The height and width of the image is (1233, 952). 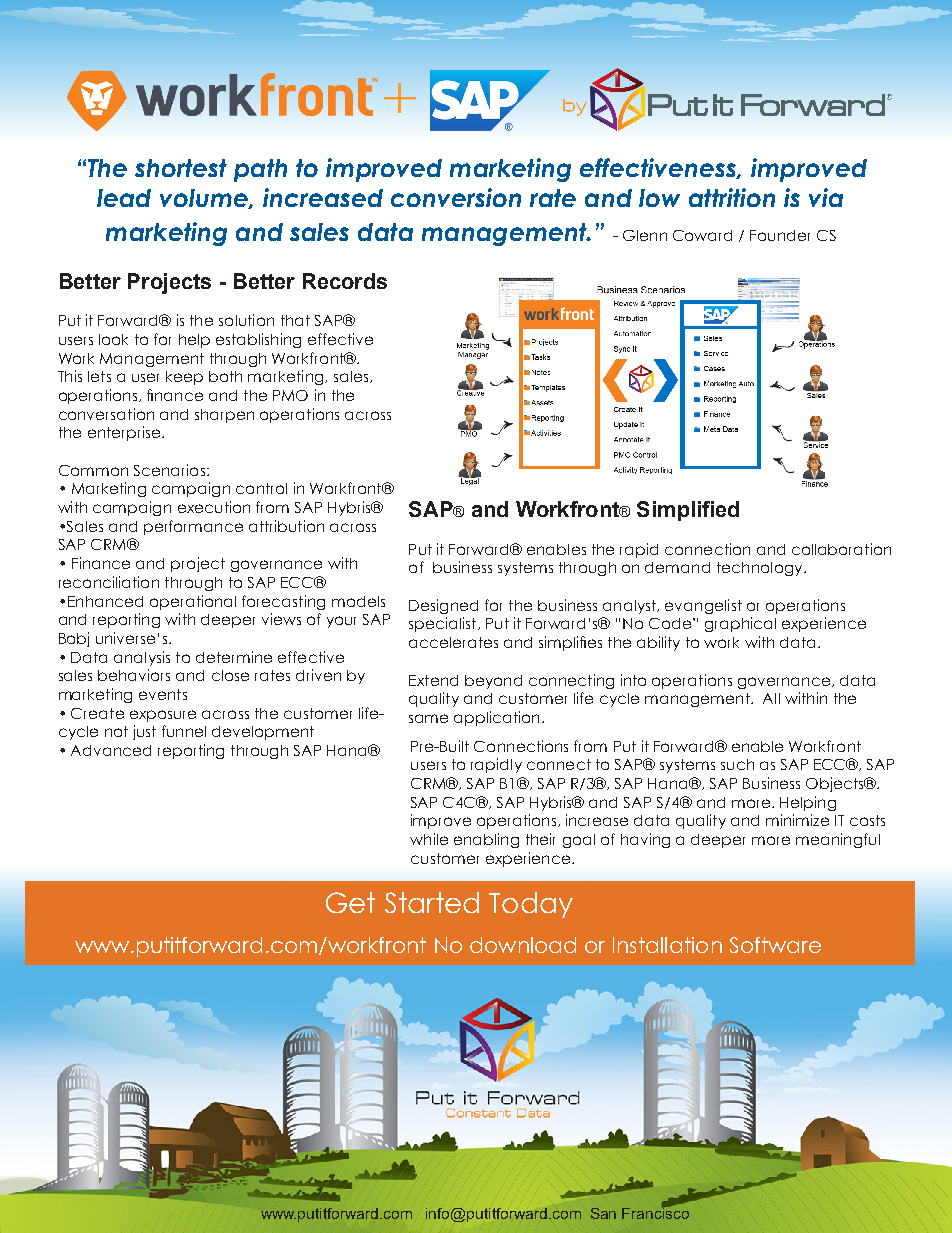 What do you see at coordinates (761, 569) in the image?
I see `technology` at bounding box center [761, 569].
